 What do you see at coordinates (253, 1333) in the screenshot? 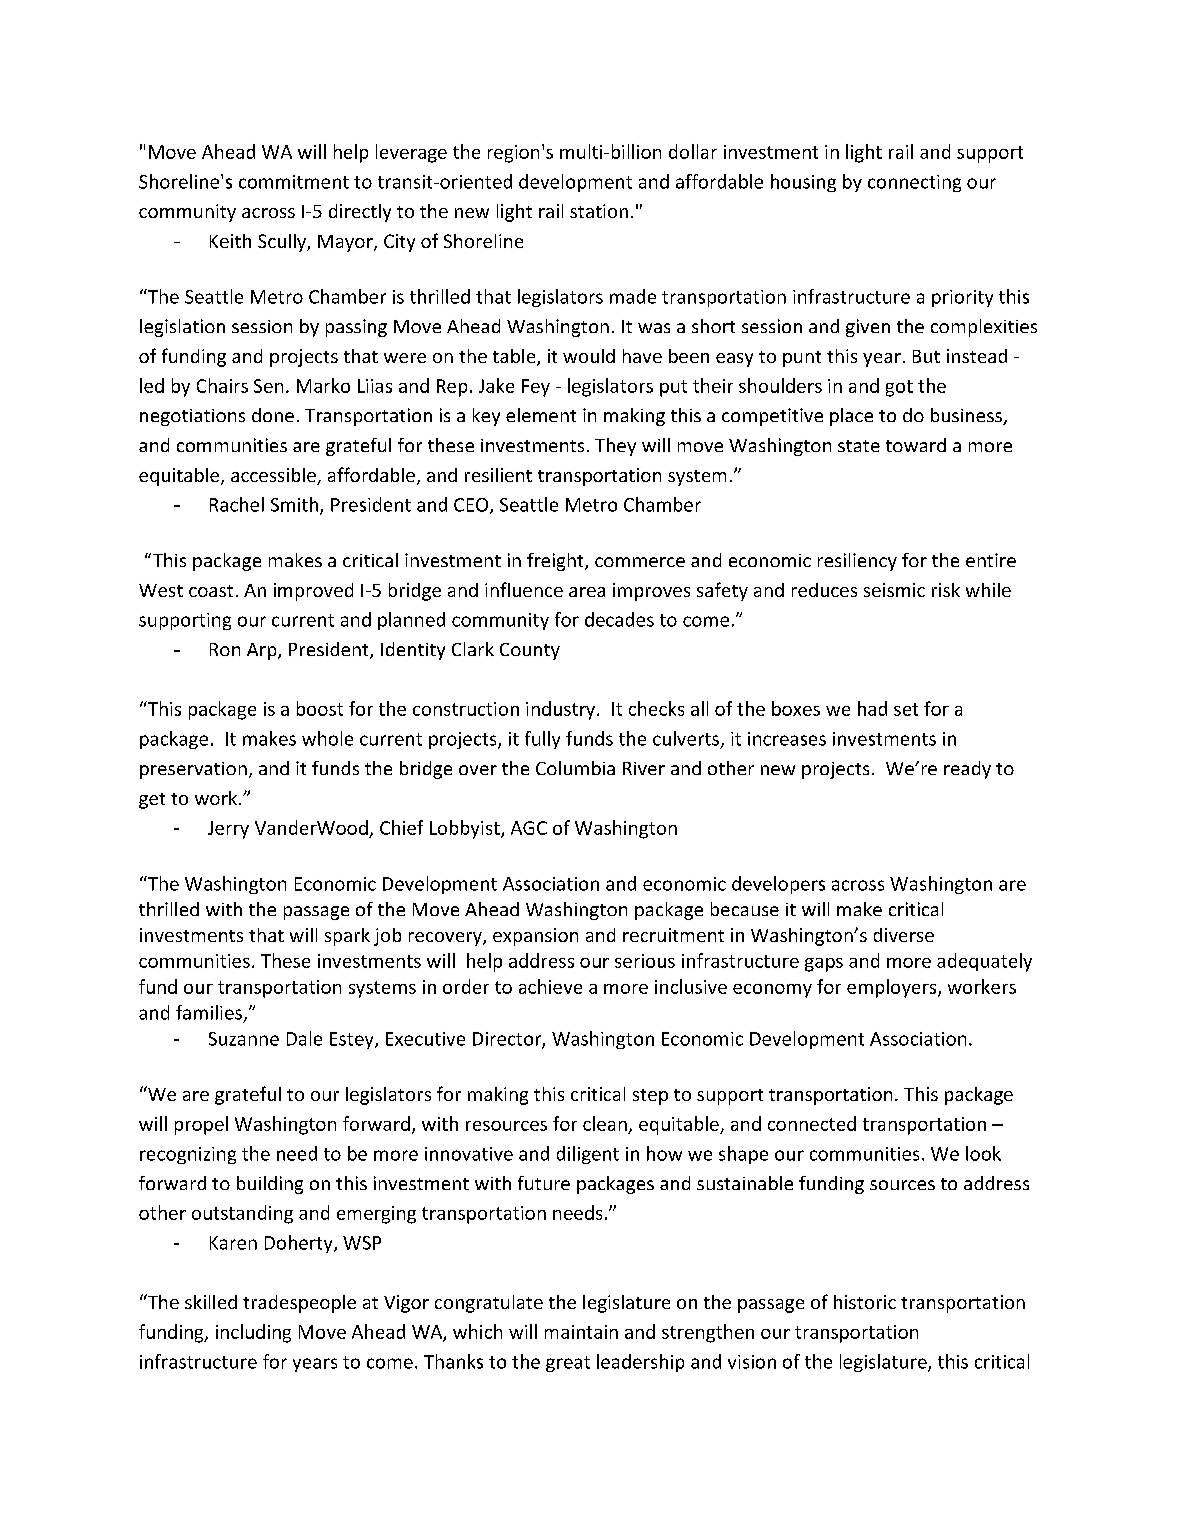
I see `including` at bounding box center [253, 1333].
